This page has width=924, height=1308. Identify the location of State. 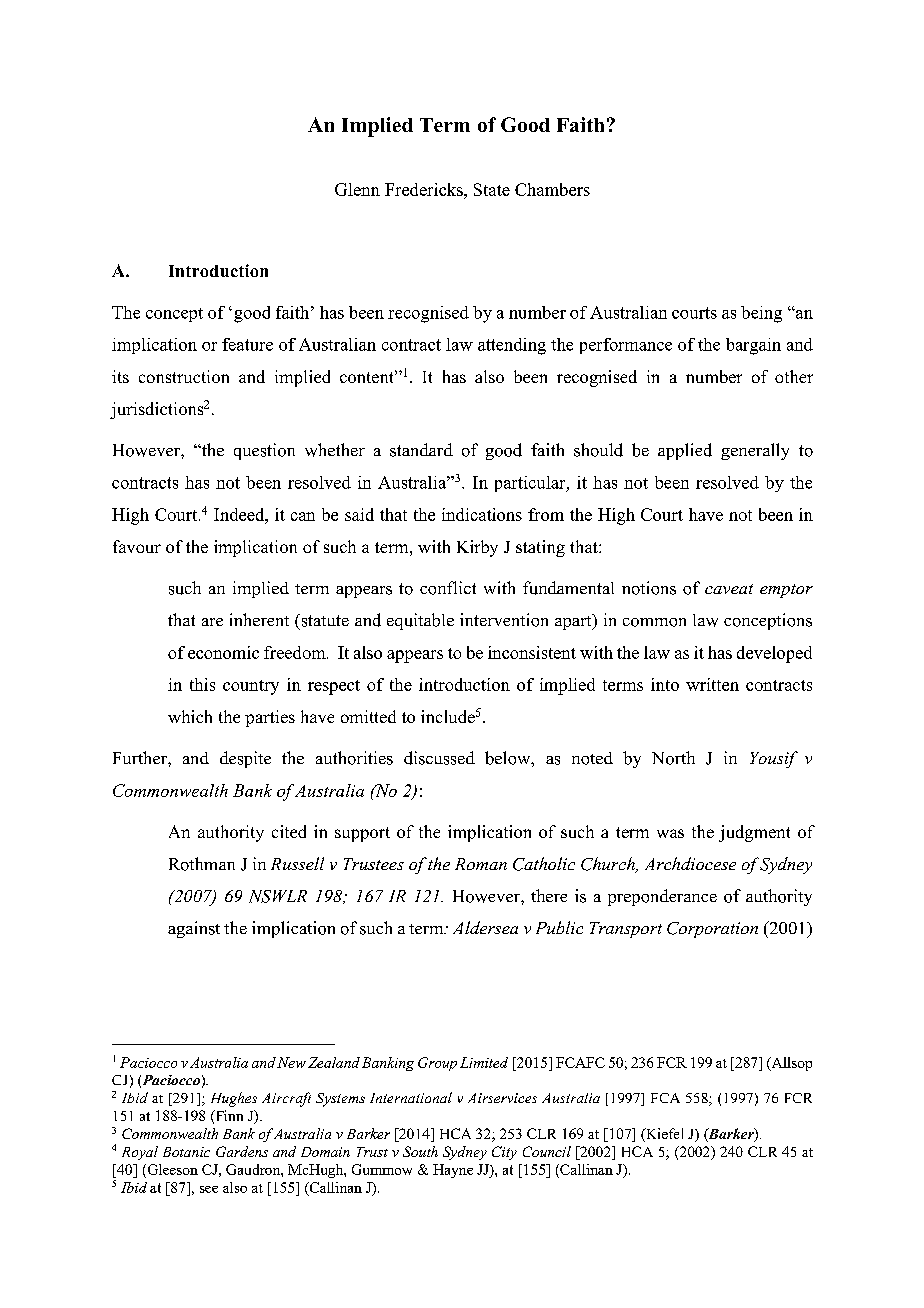
(492, 189).
